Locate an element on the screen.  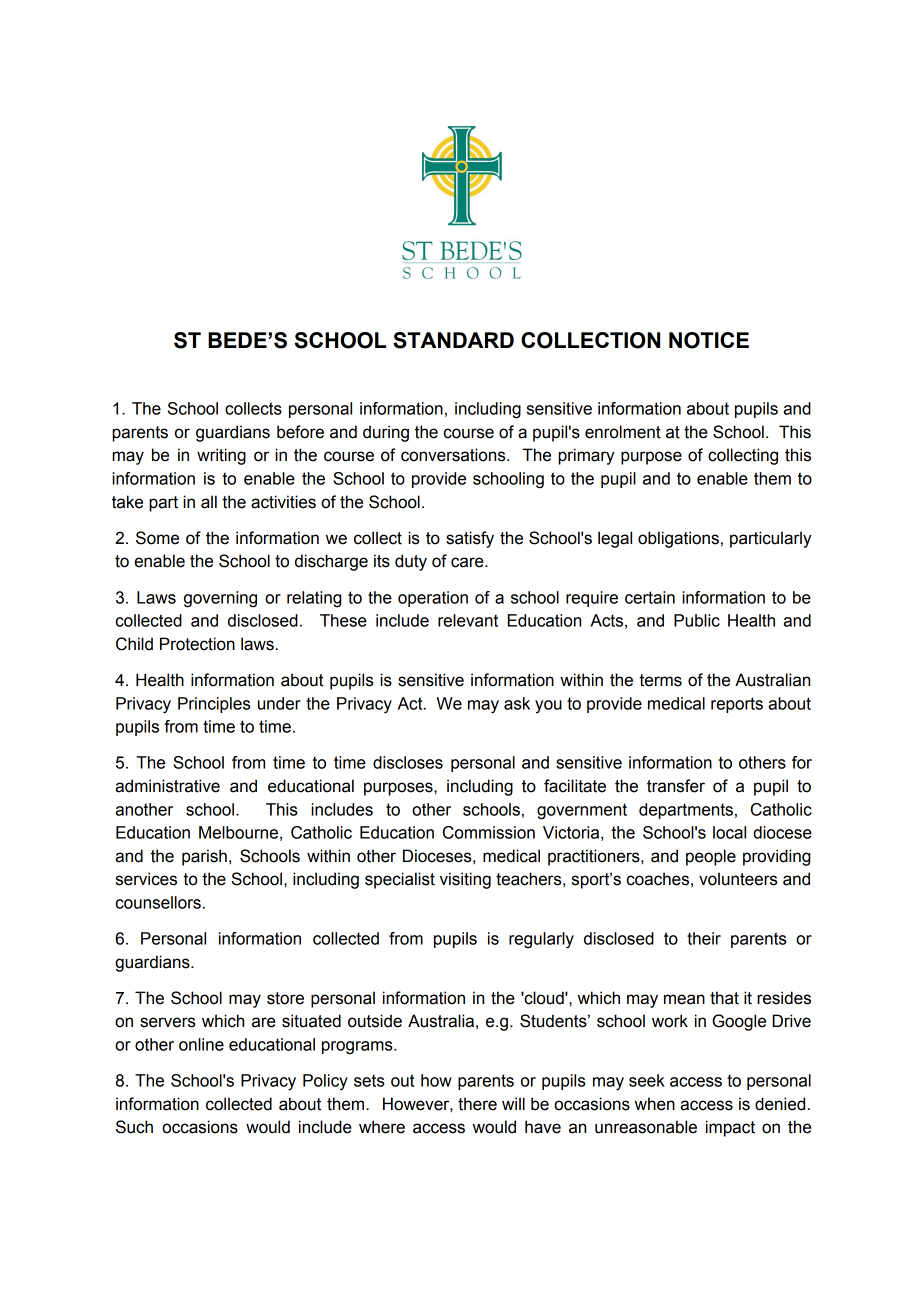
people is located at coordinates (711, 857).
